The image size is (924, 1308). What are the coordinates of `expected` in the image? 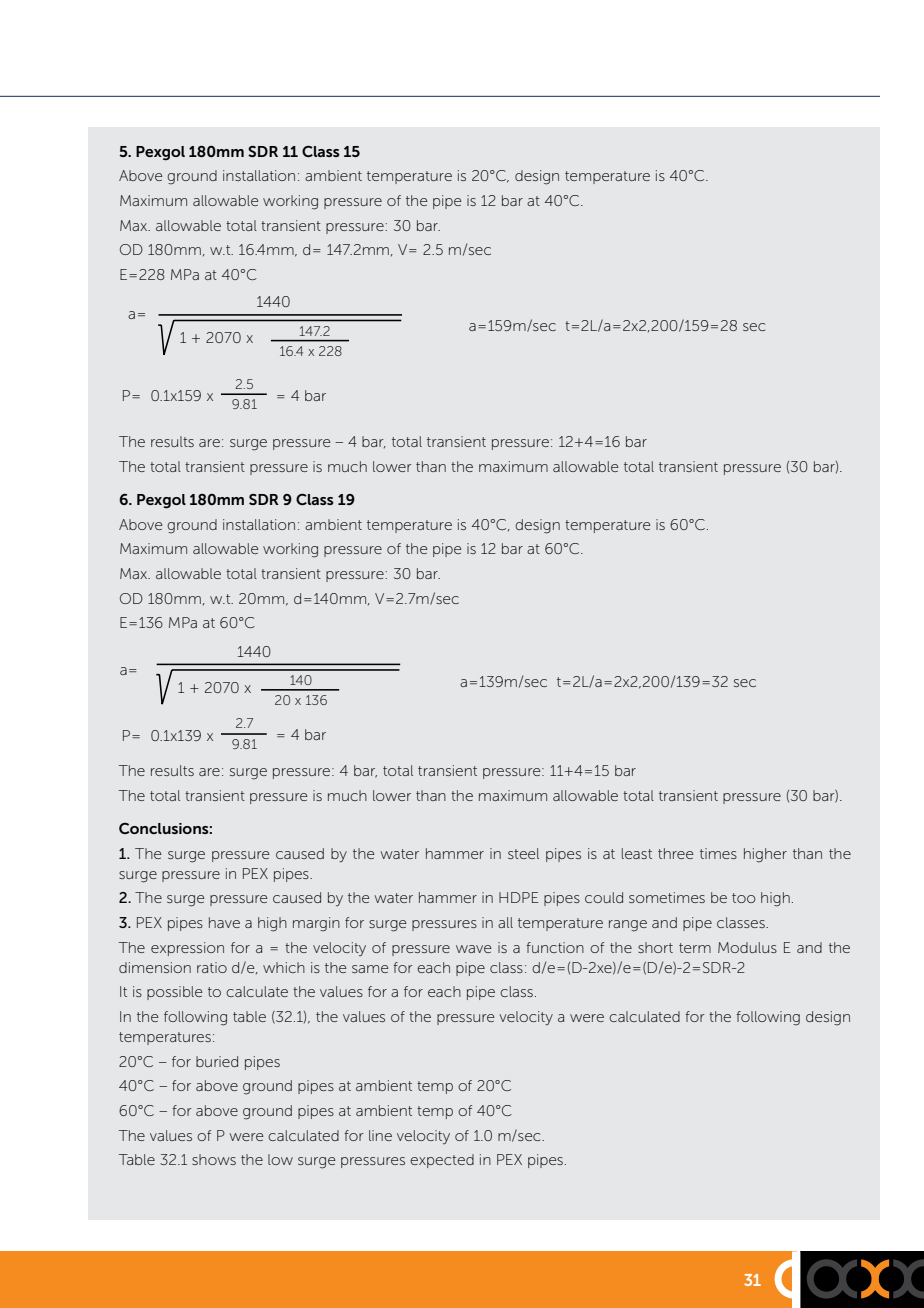 It's located at (442, 1161).
